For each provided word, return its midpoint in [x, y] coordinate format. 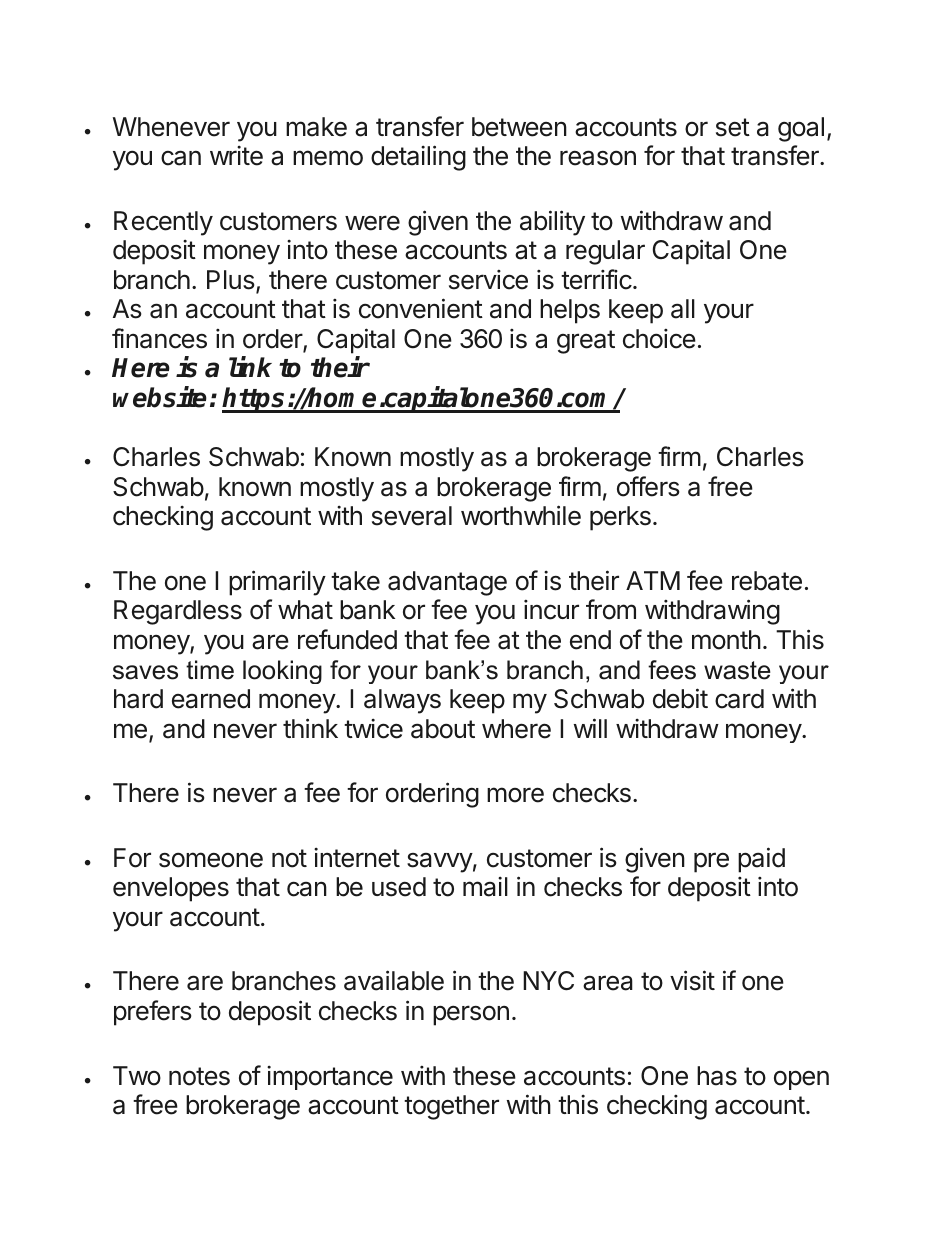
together [451, 1107]
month [726, 640]
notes [199, 1076]
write [236, 156]
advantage [447, 583]
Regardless [178, 612]
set [733, 127]
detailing [418, 158]
